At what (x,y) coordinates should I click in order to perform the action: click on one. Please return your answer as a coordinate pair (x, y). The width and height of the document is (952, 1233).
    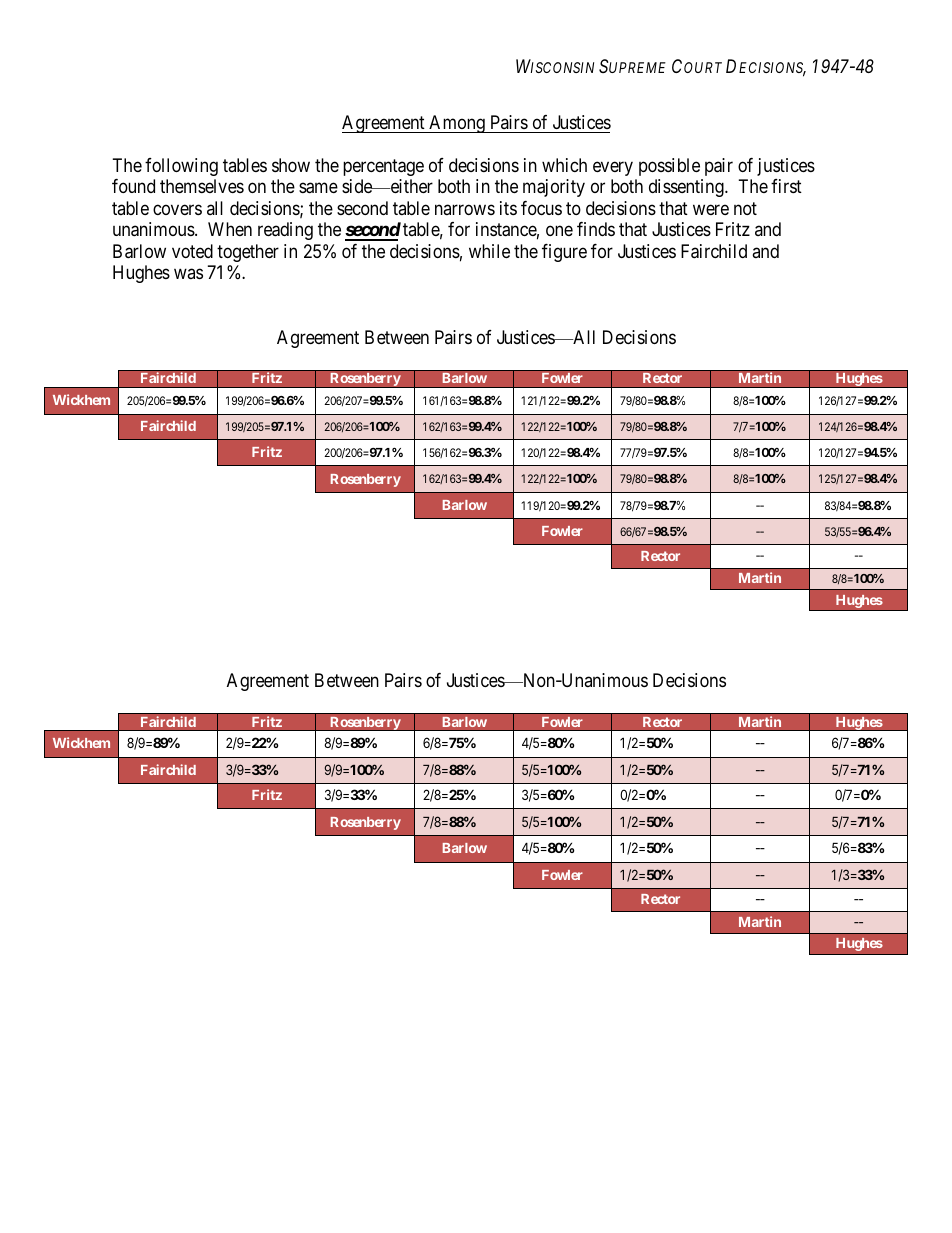
    Looking at the image, I should click on (559, 231).
